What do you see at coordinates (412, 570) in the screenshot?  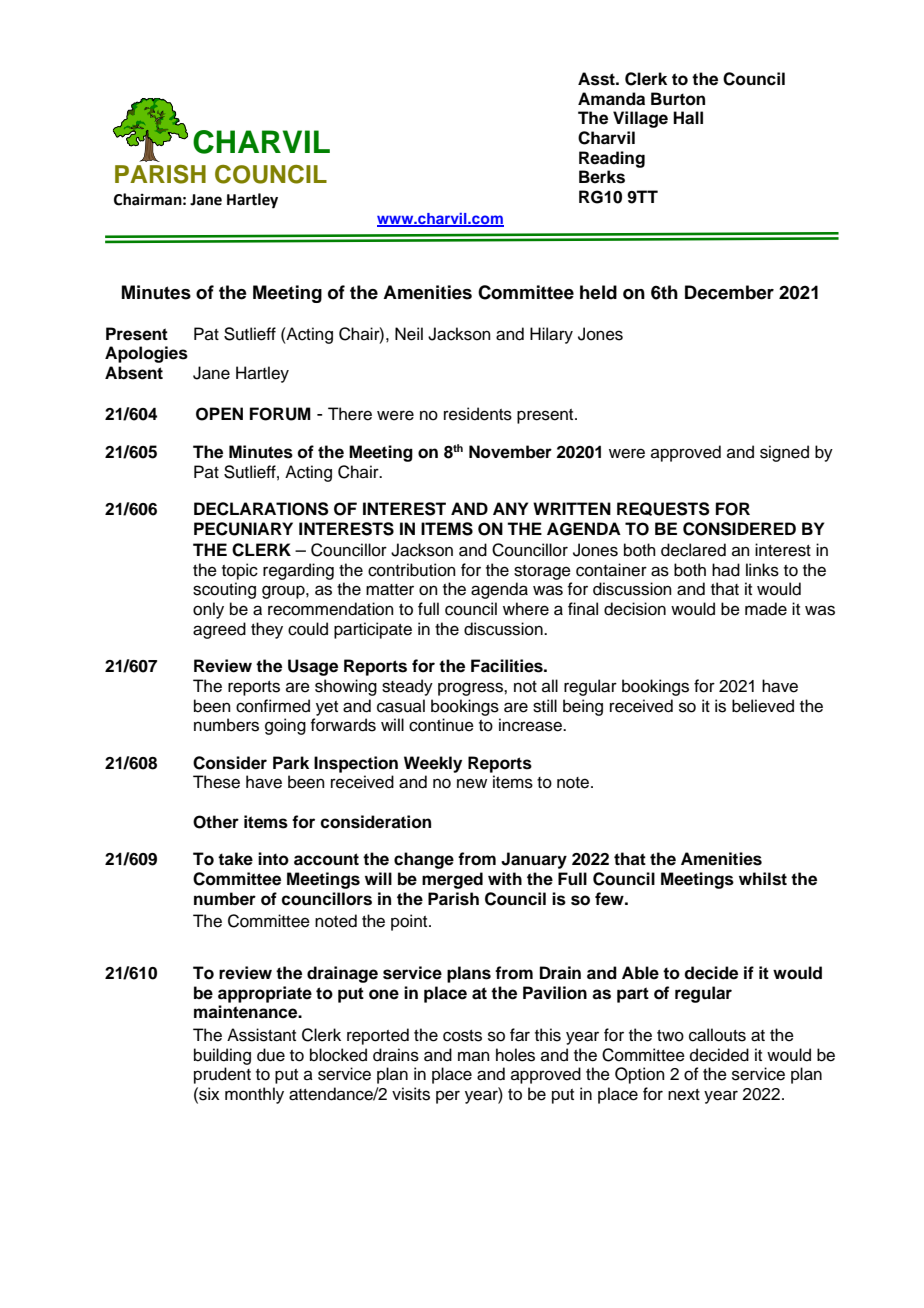 I see `contribution` at bounding box center [412, 570].
